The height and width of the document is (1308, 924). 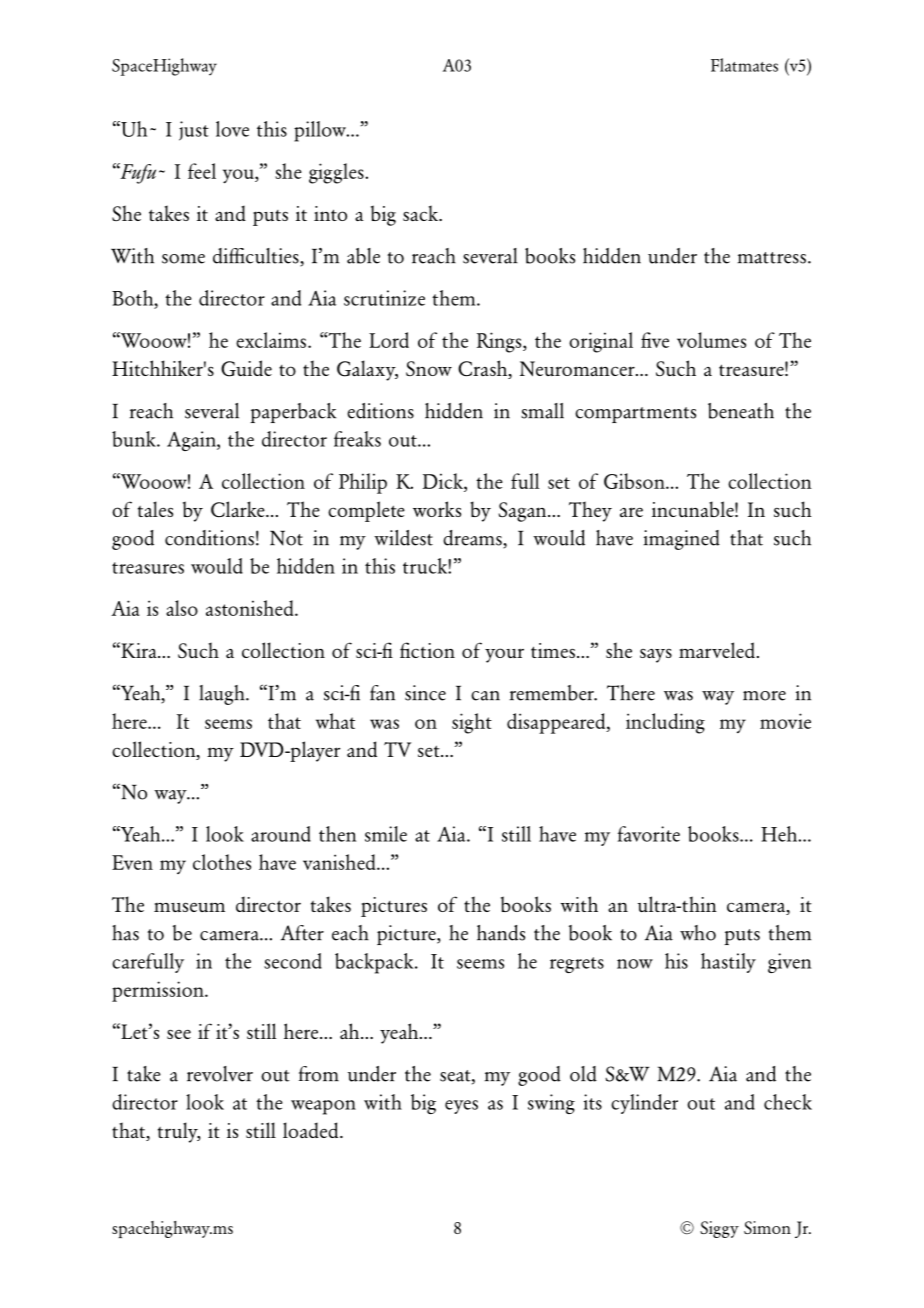 I want to click on feel, so click(x=202, y=171).
